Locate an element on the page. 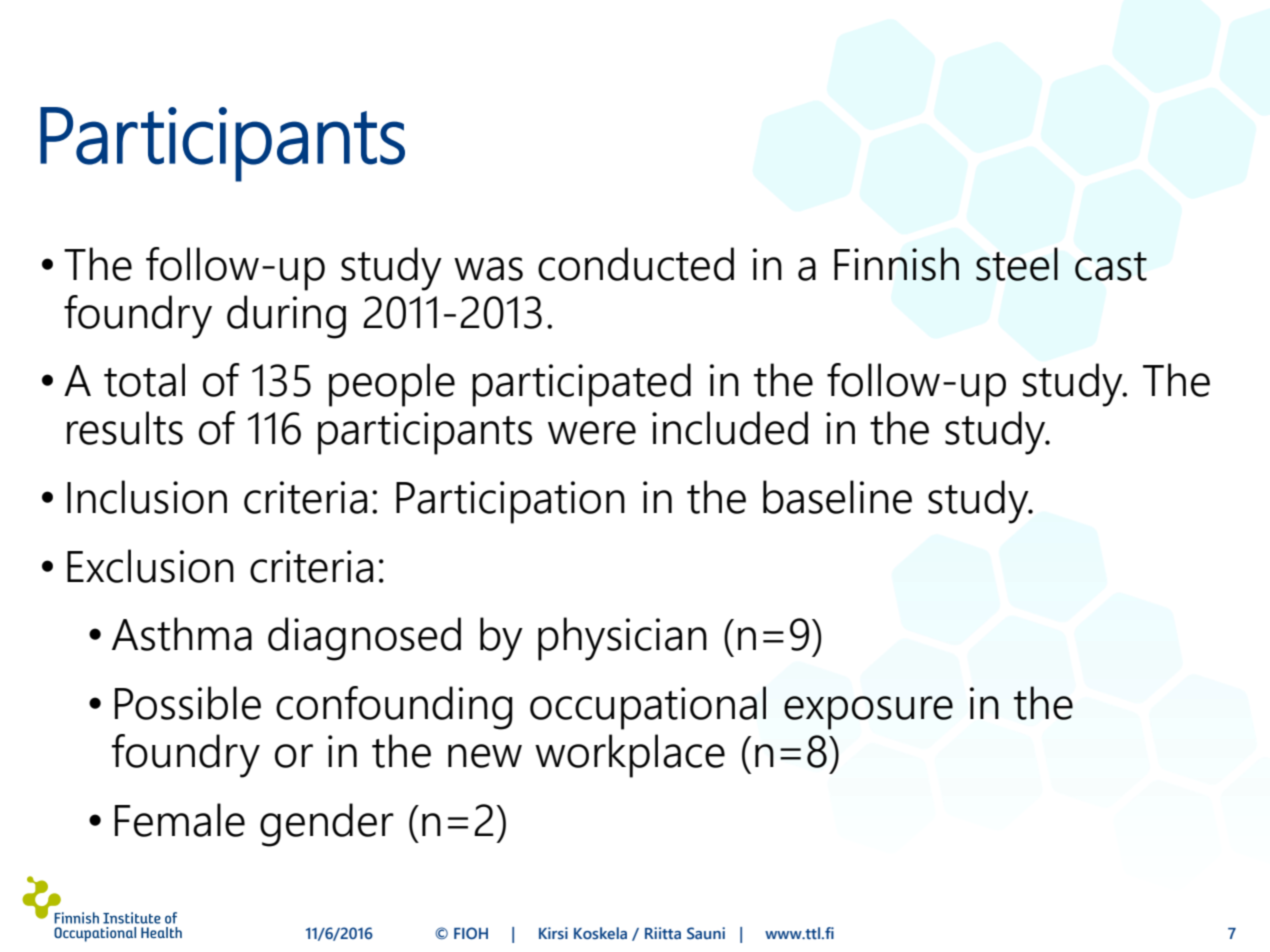 The image size is (1270, 952). occupational is located at coordinates (648, 708).
